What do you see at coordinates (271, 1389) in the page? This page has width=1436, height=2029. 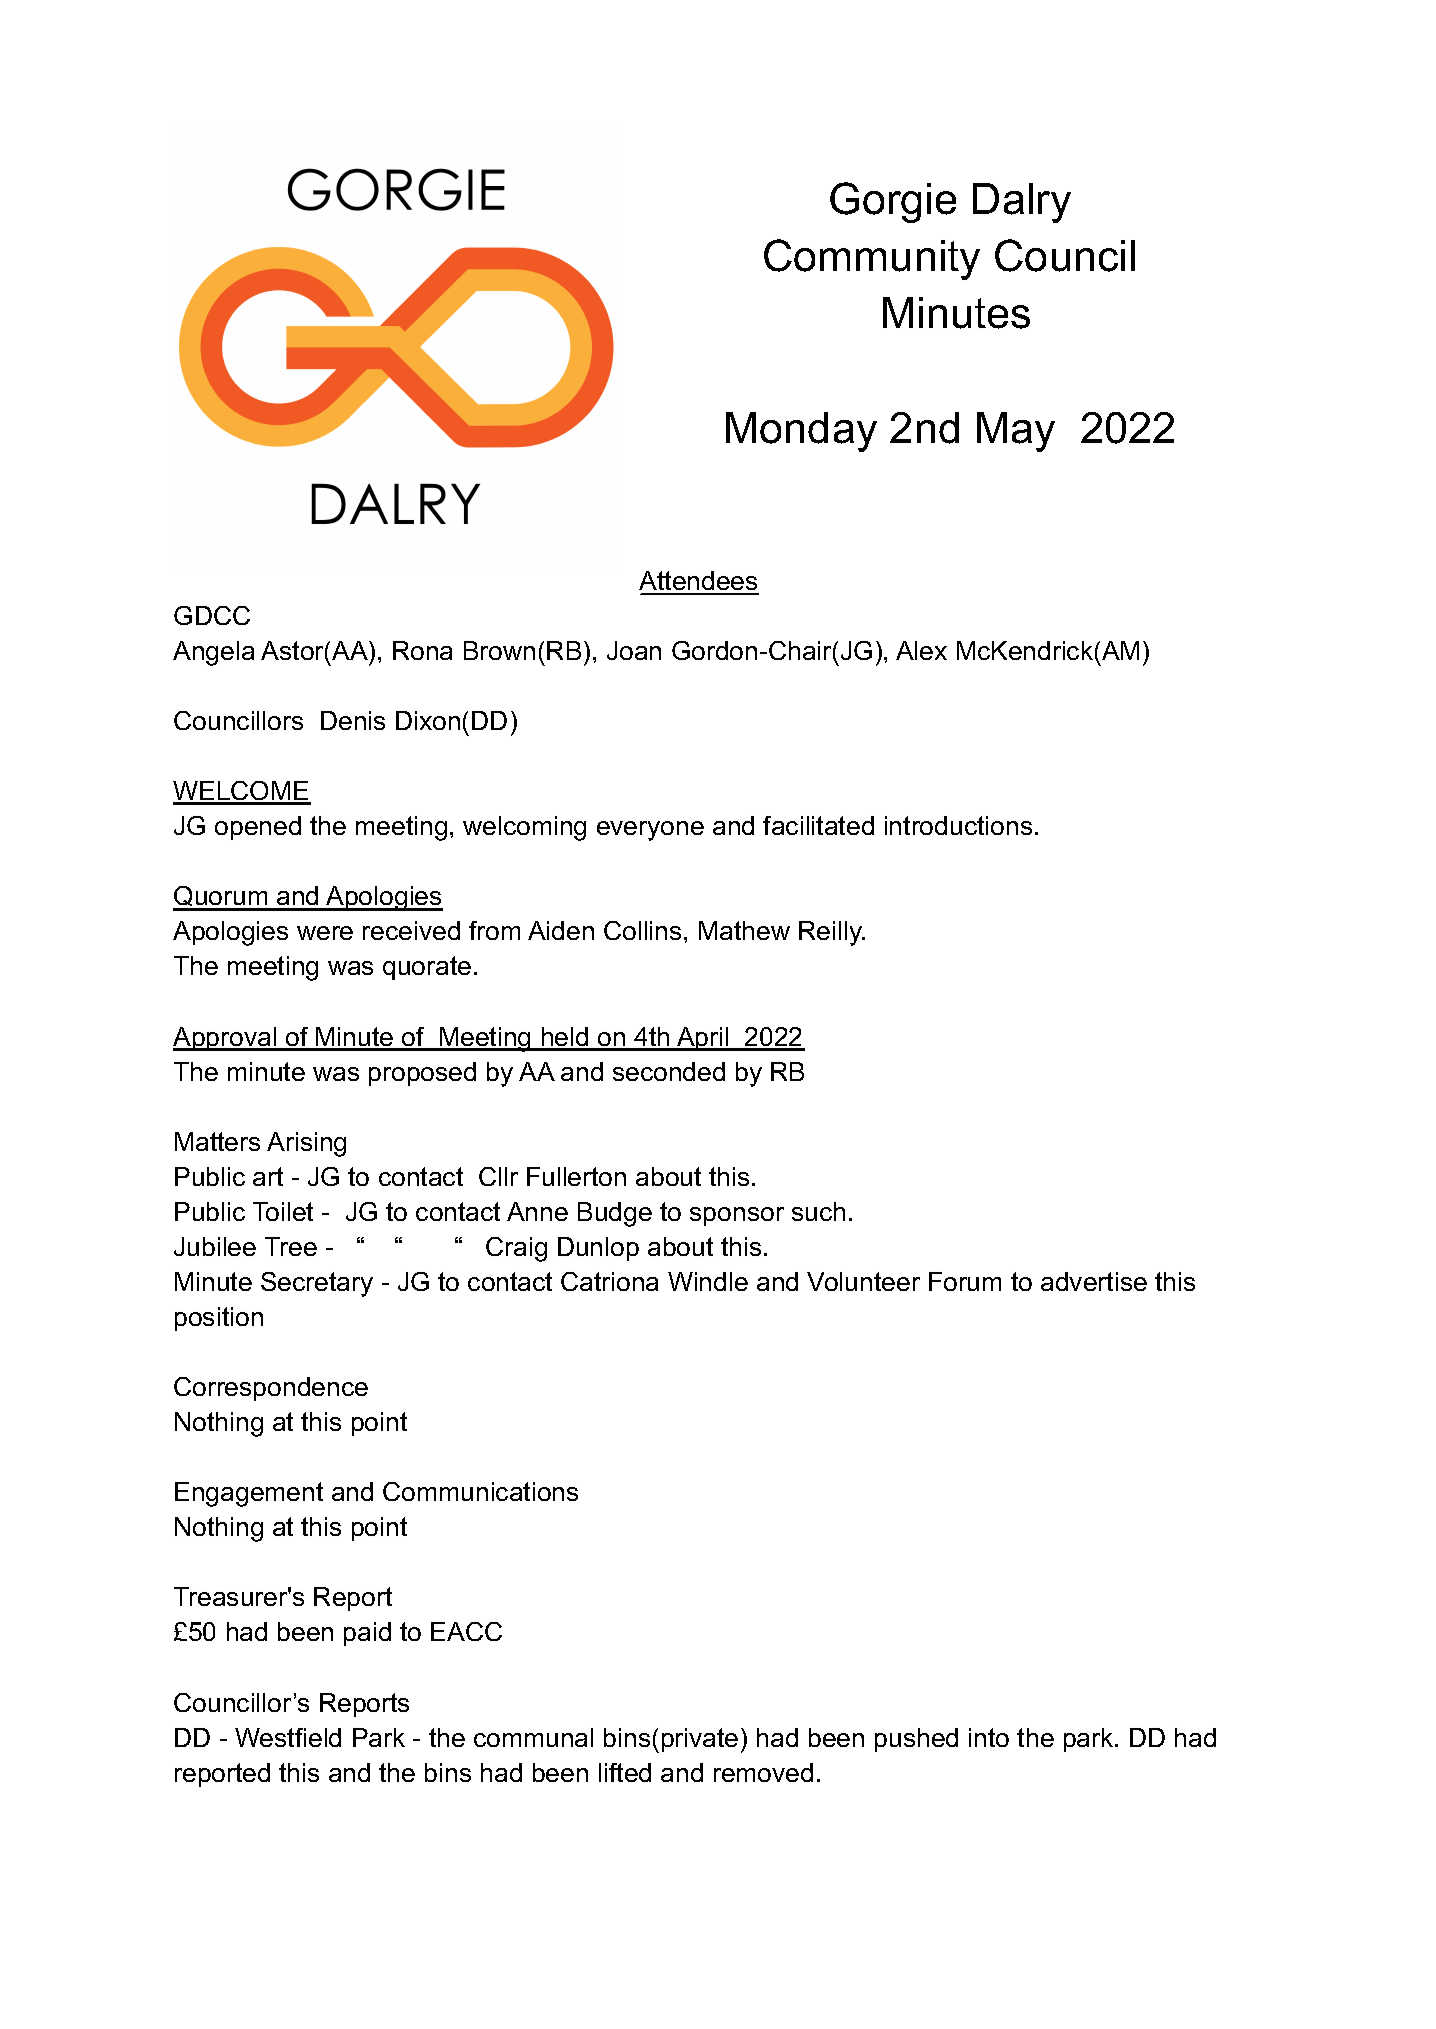 I see `Correspondence` at bounding box center [271, 1389].
